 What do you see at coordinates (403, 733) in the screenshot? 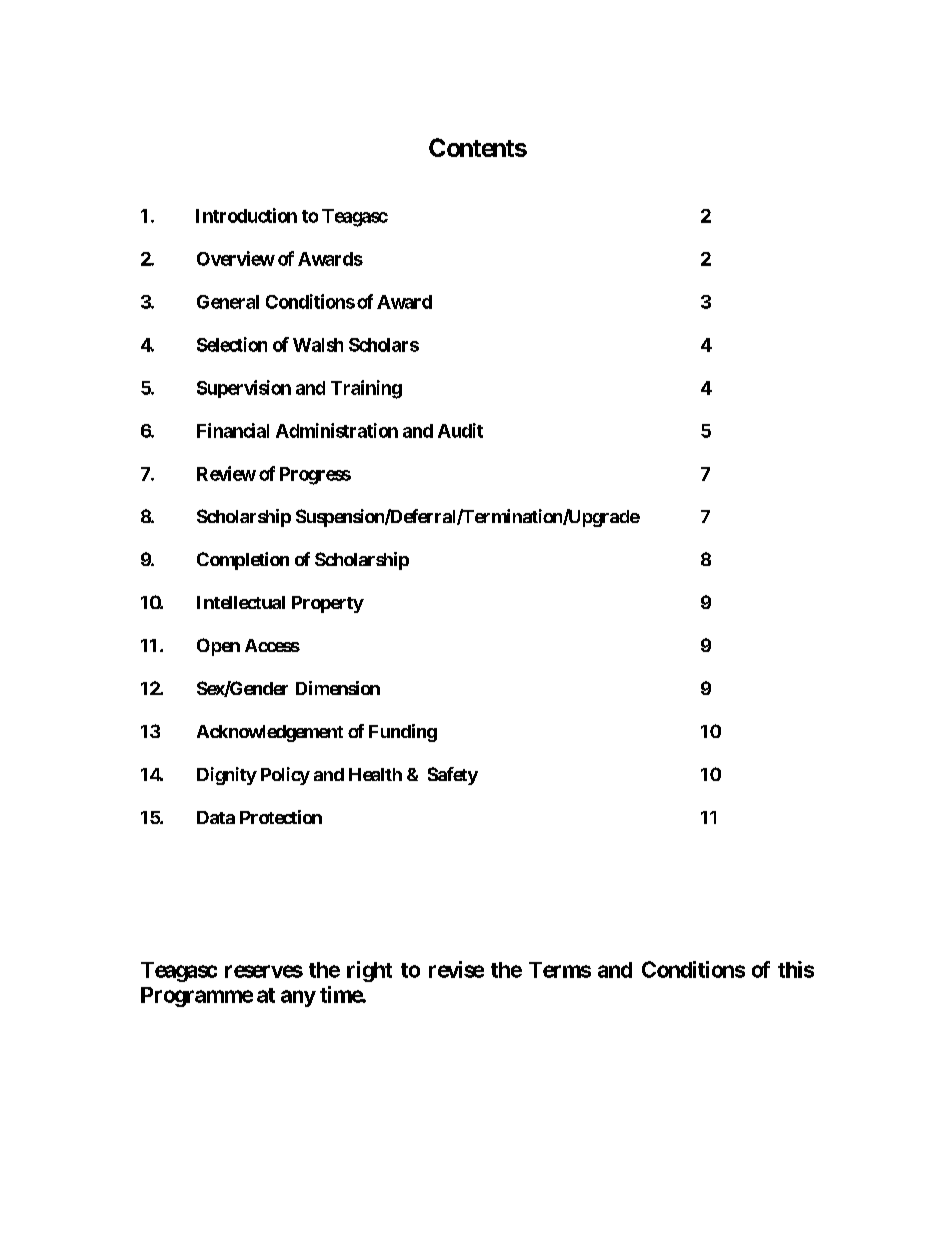
I see `Funding` at bounding box center [403, 733].
